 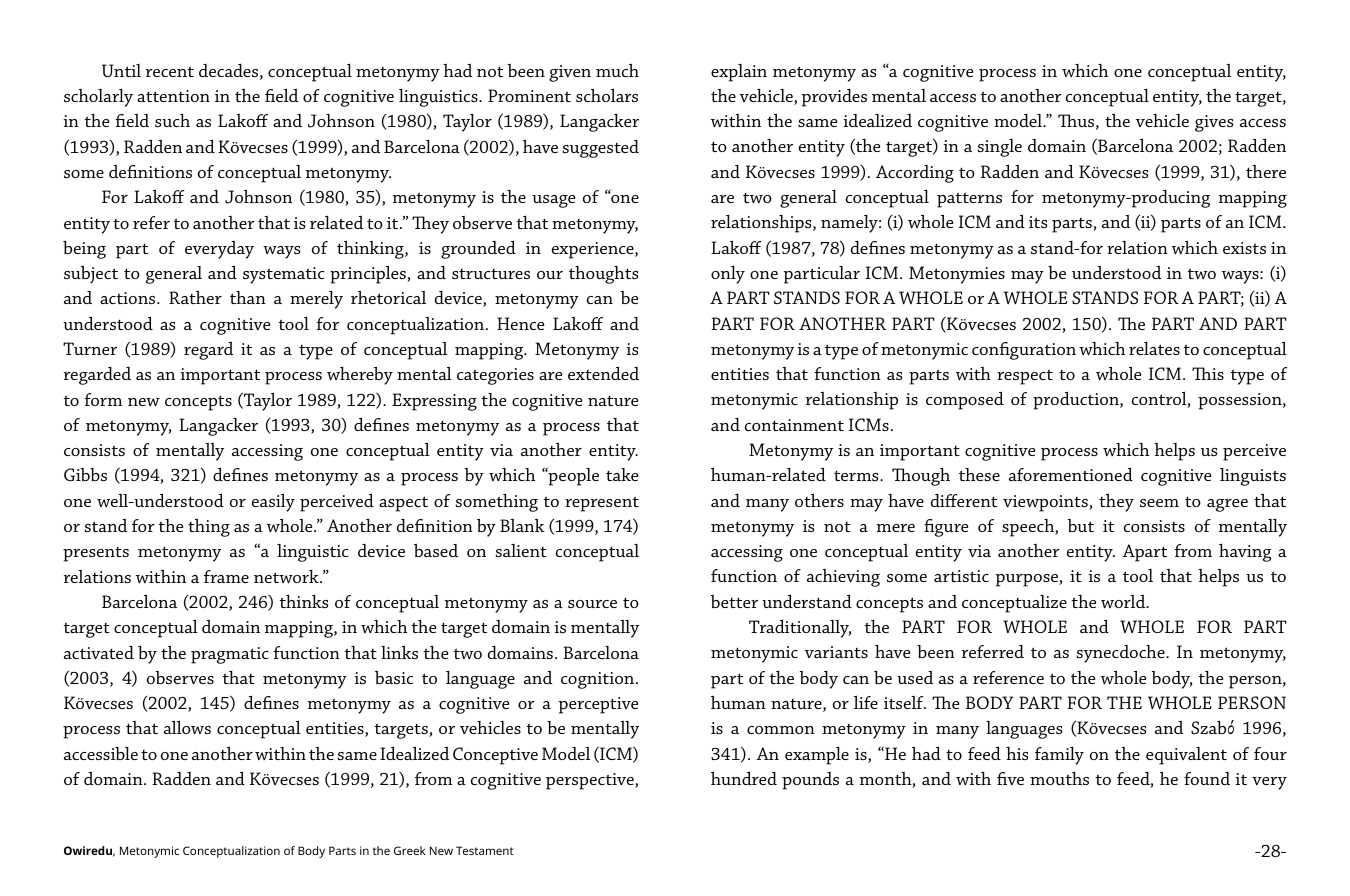 I want to click on scholars, so click(x=607, y=95).
